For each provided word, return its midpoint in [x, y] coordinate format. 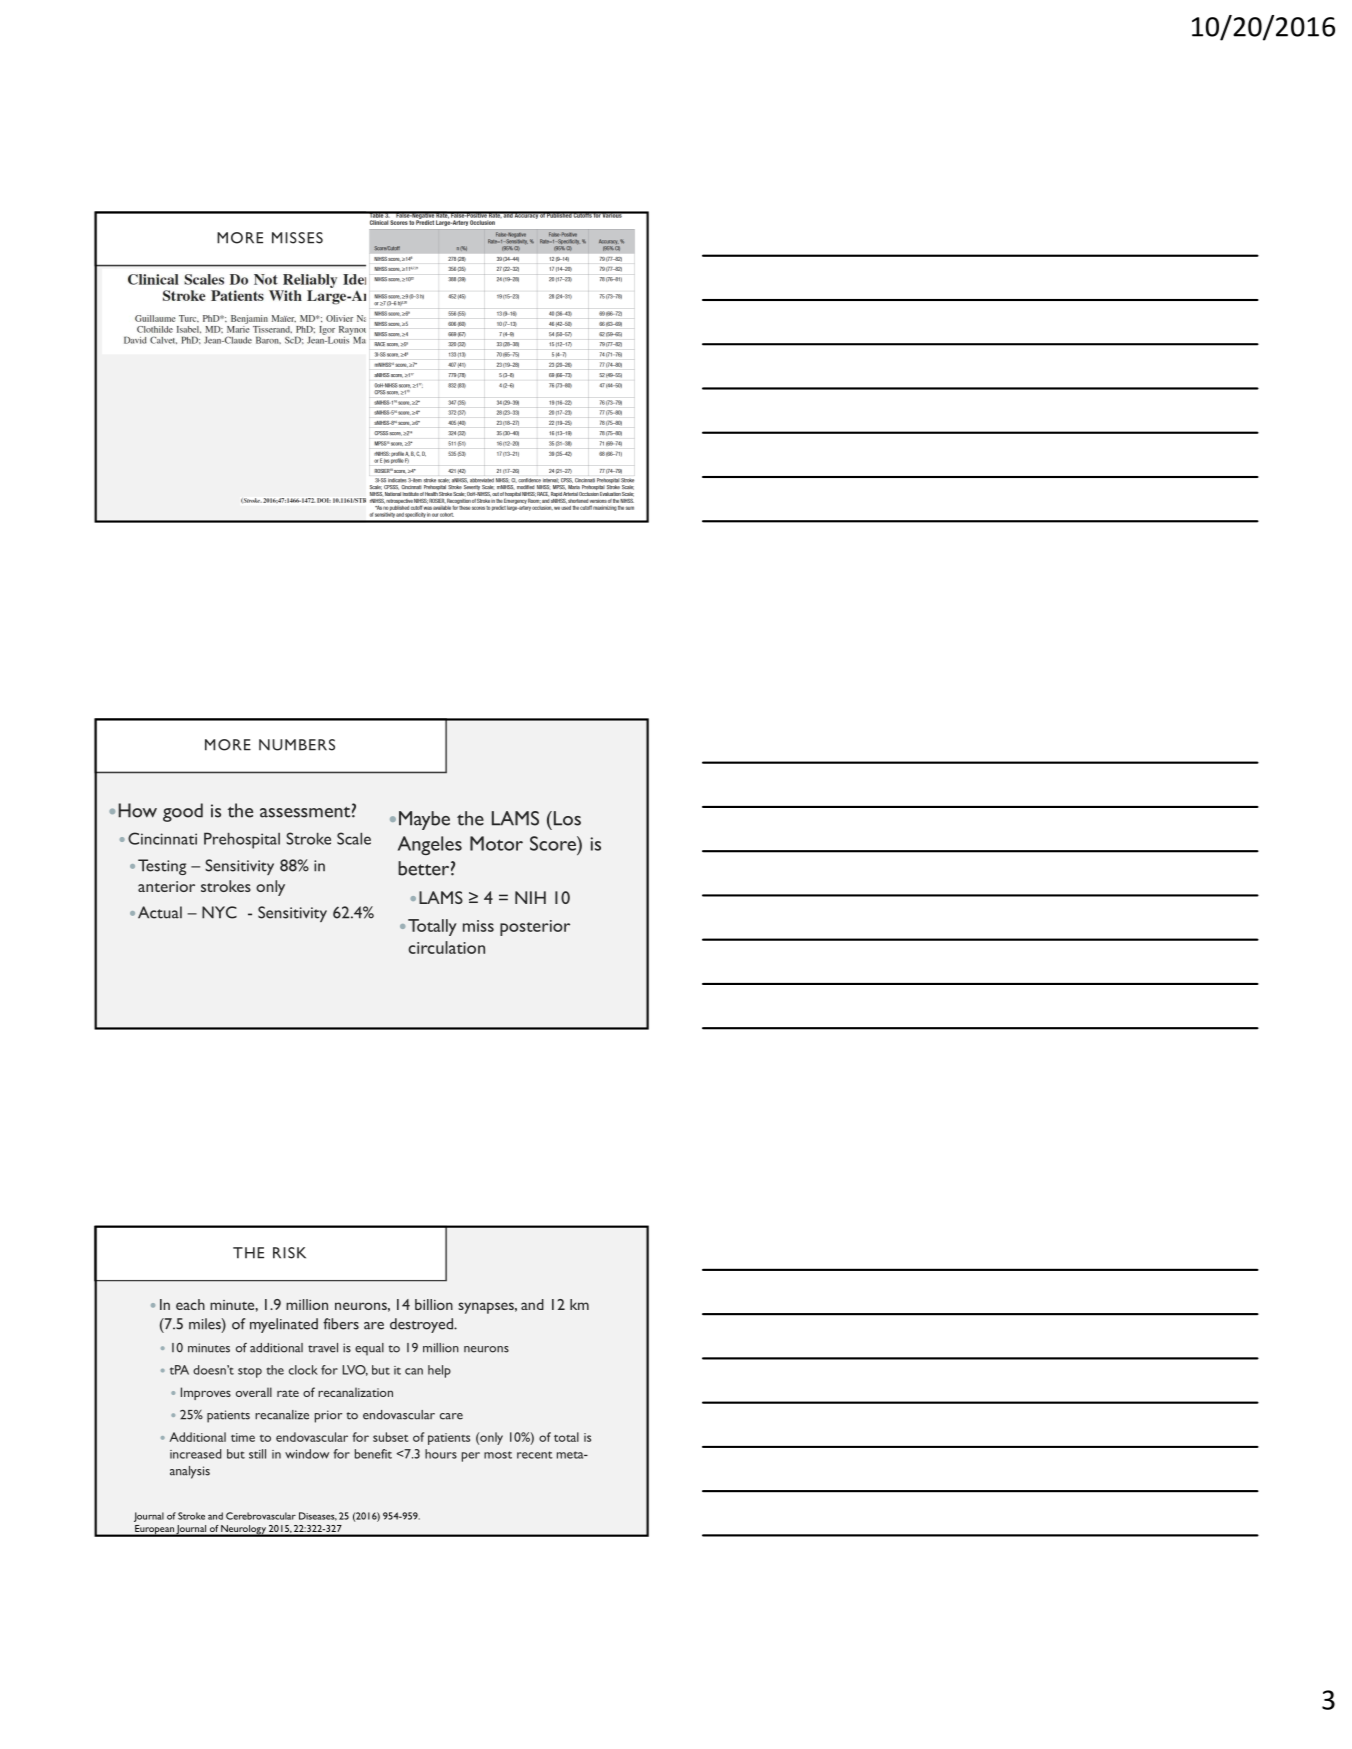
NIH [530, 897]
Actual [160, 912]
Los [566, 818]
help [439, 1371]
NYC [219, 912]
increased [195, 1454]
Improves [206, 1393]
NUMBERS [297, 745]
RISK [289, 1253]
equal [369, 1349]
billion [434, 1304]
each [190, 1304]
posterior [535, 928]
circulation [446, 947]
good [183, 812]
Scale [354, 838]
